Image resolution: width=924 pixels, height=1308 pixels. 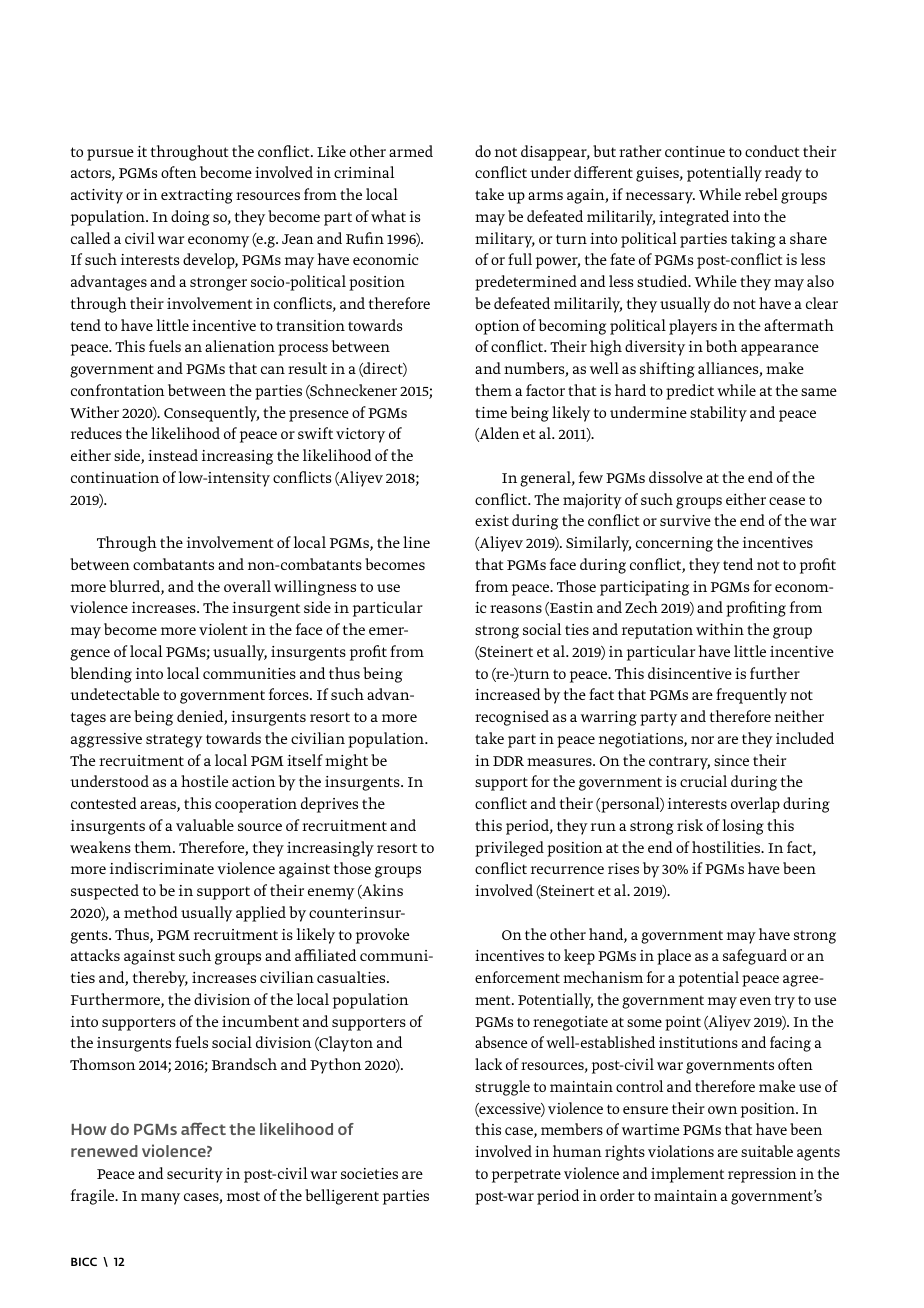 What do you see at coordinates (508, 694) in the page?
I see `increased` at bounding box center [508, 694].
